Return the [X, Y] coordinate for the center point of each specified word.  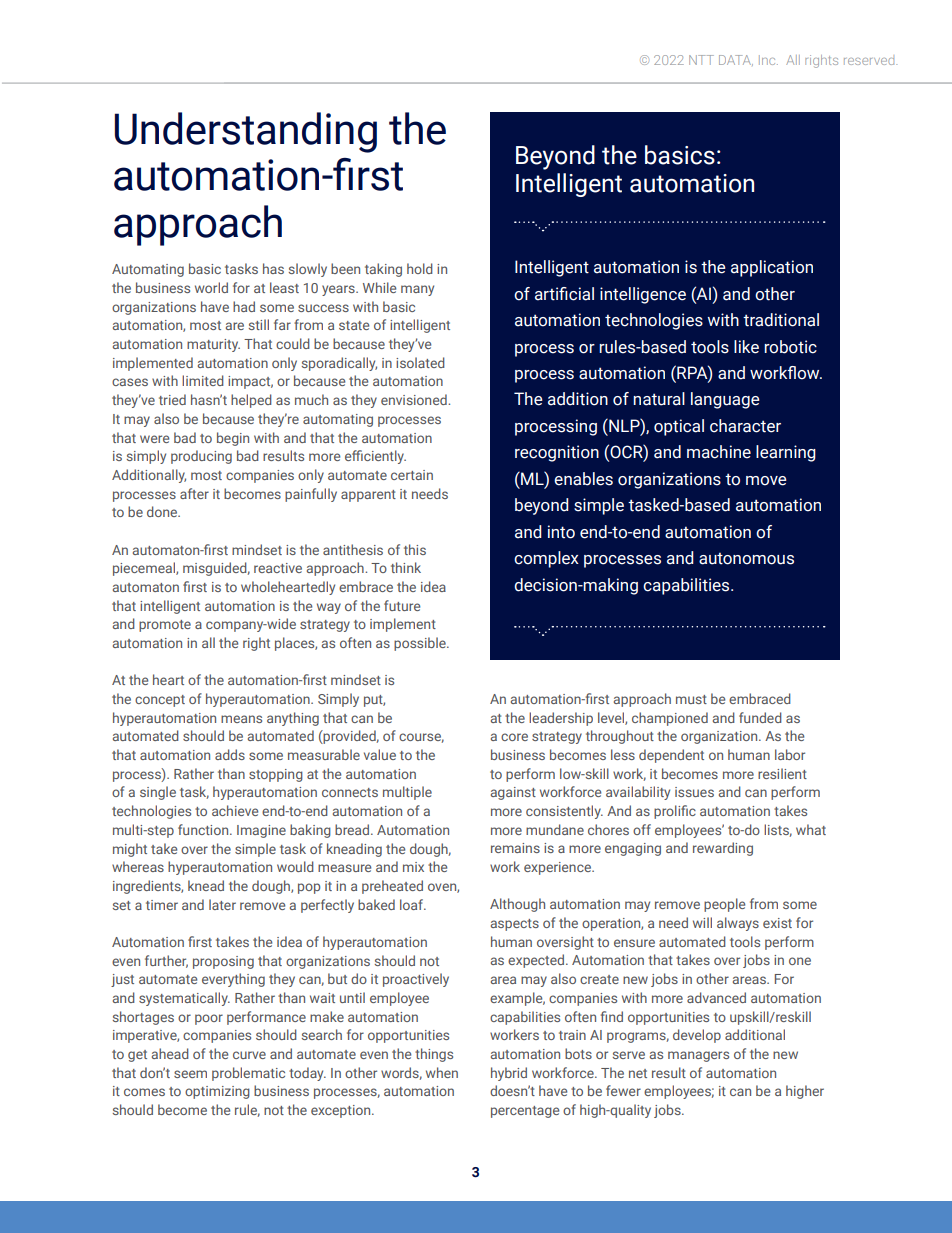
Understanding [246, 132]
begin [233, 439]
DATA [736, 60]
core [514, 737]
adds [230, 754]
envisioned [415, 399]
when [442, 1072]
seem [190, 1074]
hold [420, 268]
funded [760, 717]
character [745, 426]
